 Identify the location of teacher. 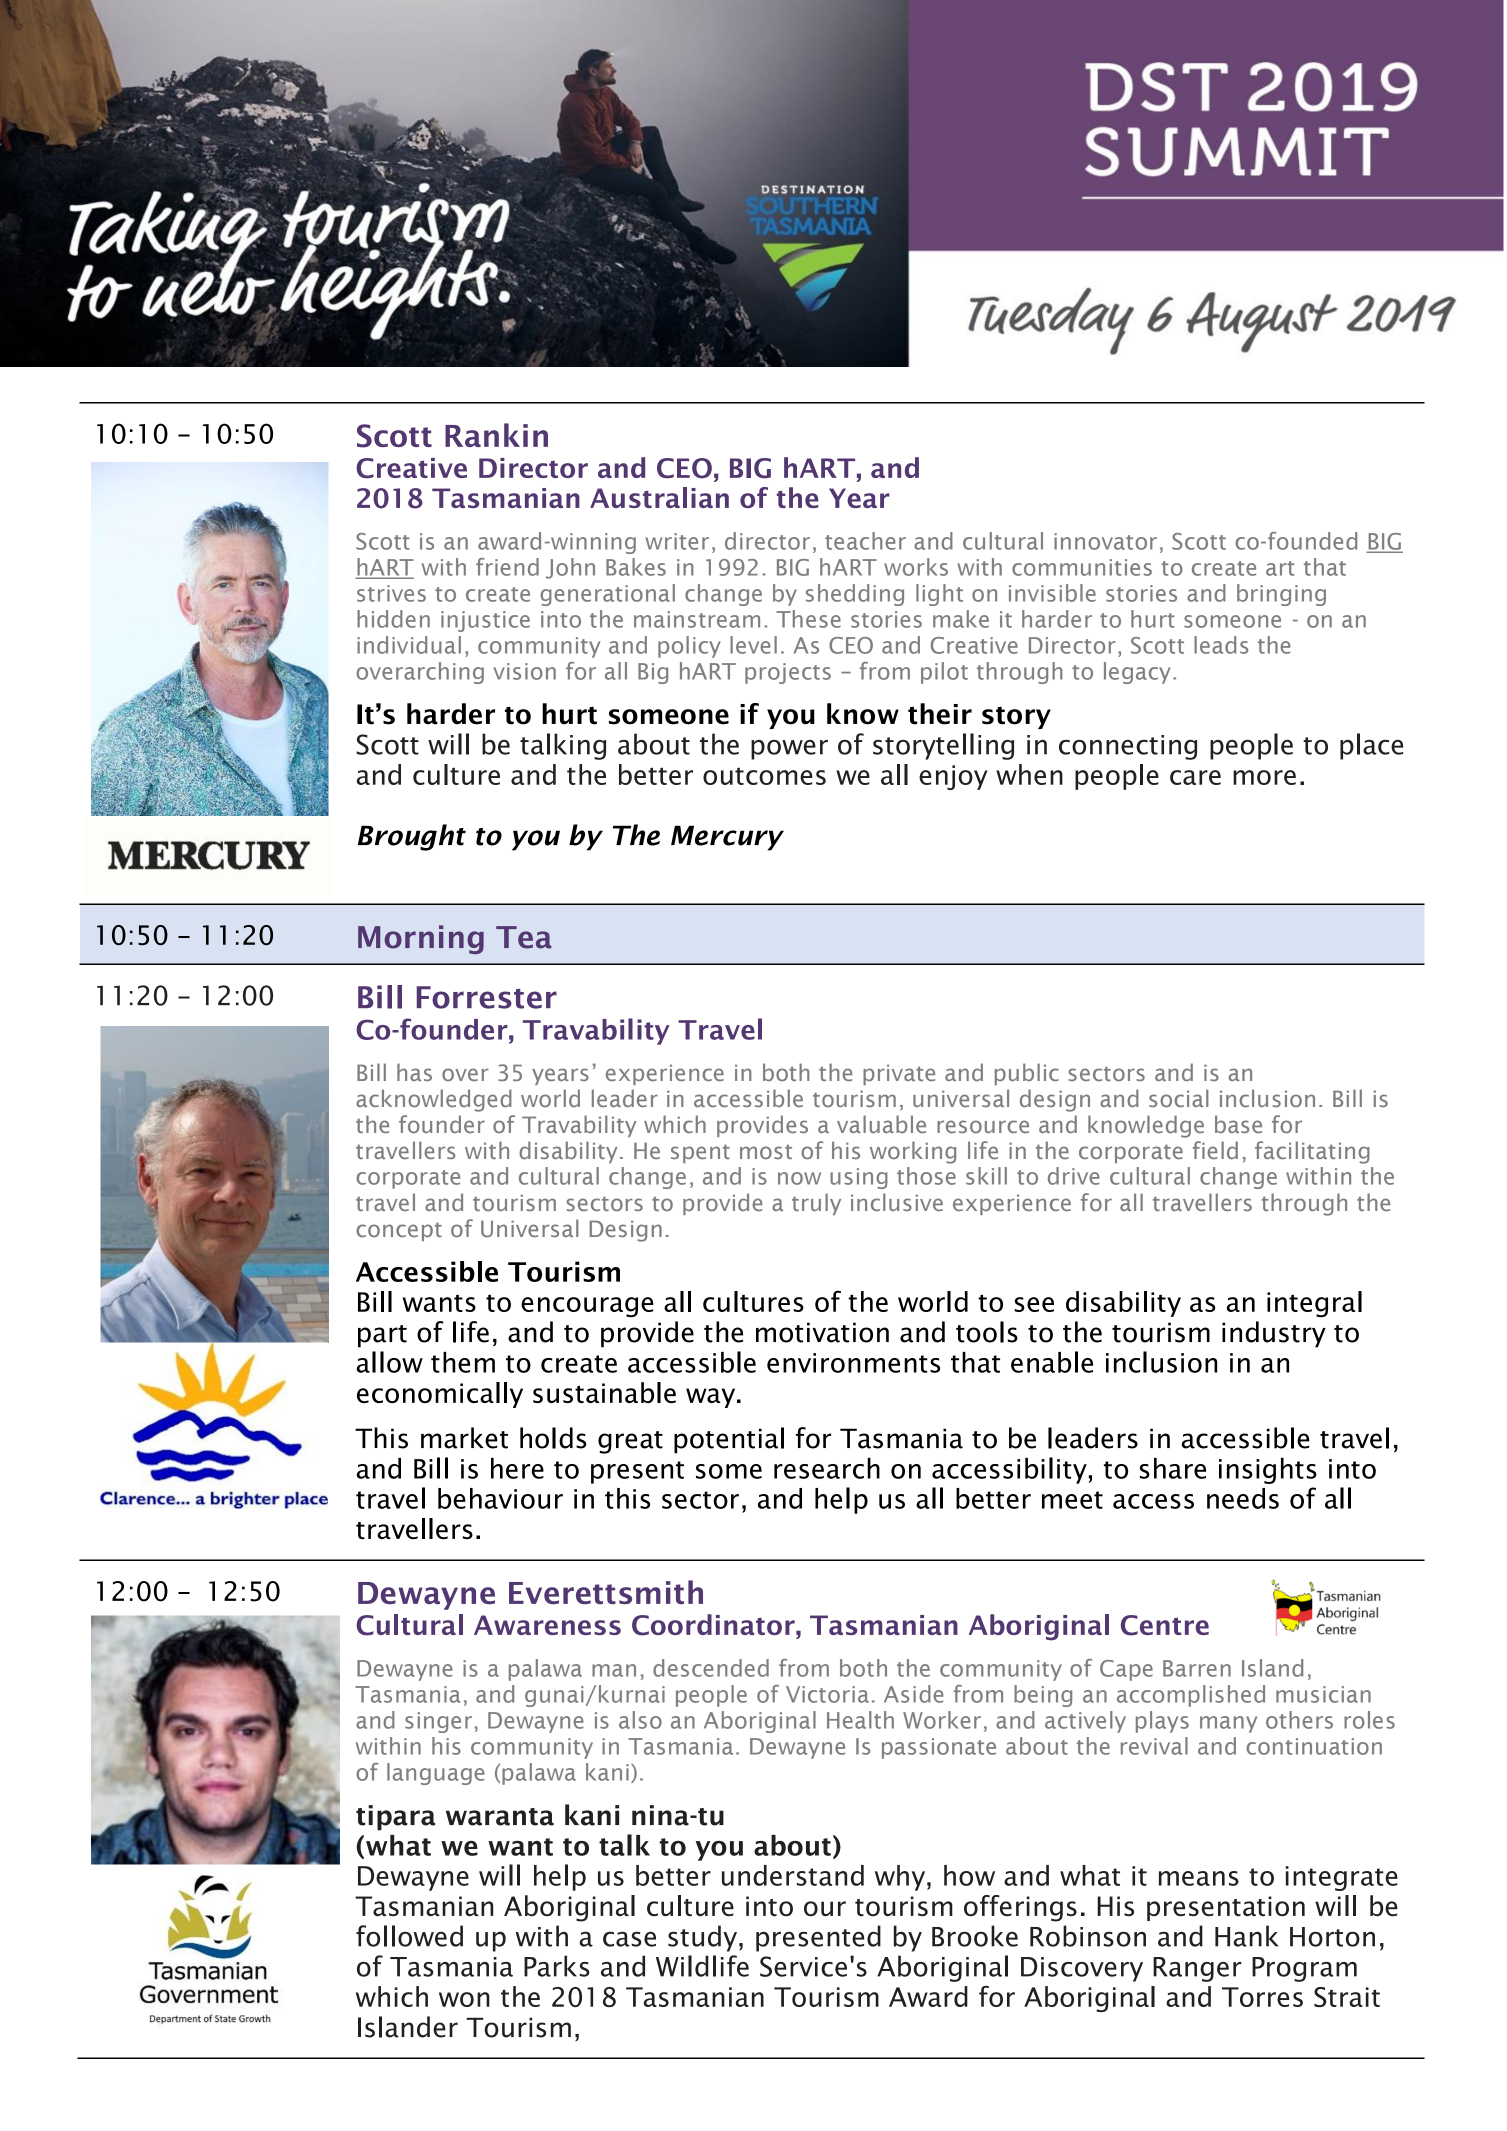
(865, 541).
